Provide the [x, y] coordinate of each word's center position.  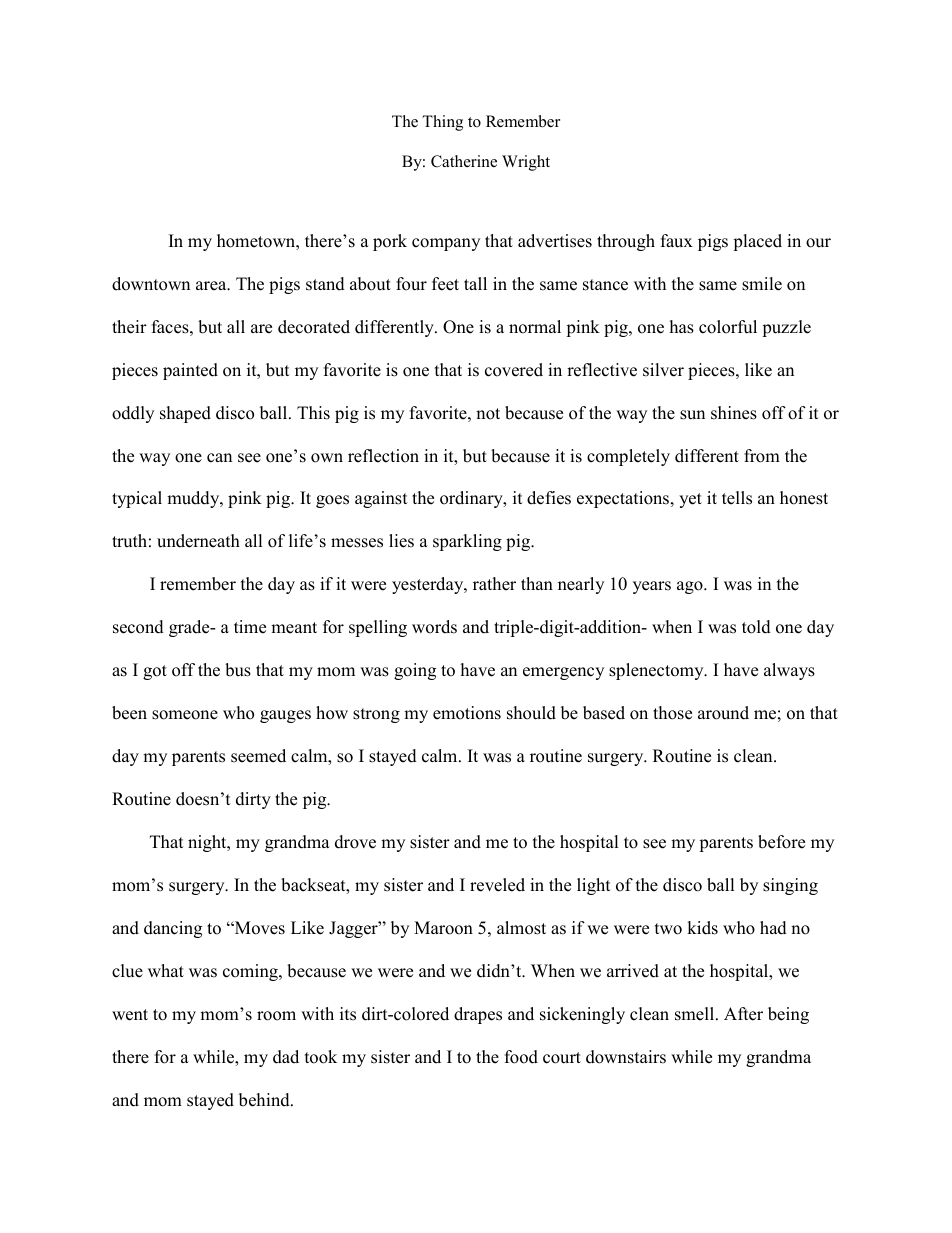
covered [514, 370]
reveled [497, 885]
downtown [151, 284]
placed [757, 242]
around [723, 713]
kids [702, 928]
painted [190, 371]
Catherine [464, 161]
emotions [467, 713]
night [208, 843]
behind [265, 1100]
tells [737, 498]
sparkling [467, 542]
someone [185, 715]
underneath [198, 541]
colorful [728, 327]
